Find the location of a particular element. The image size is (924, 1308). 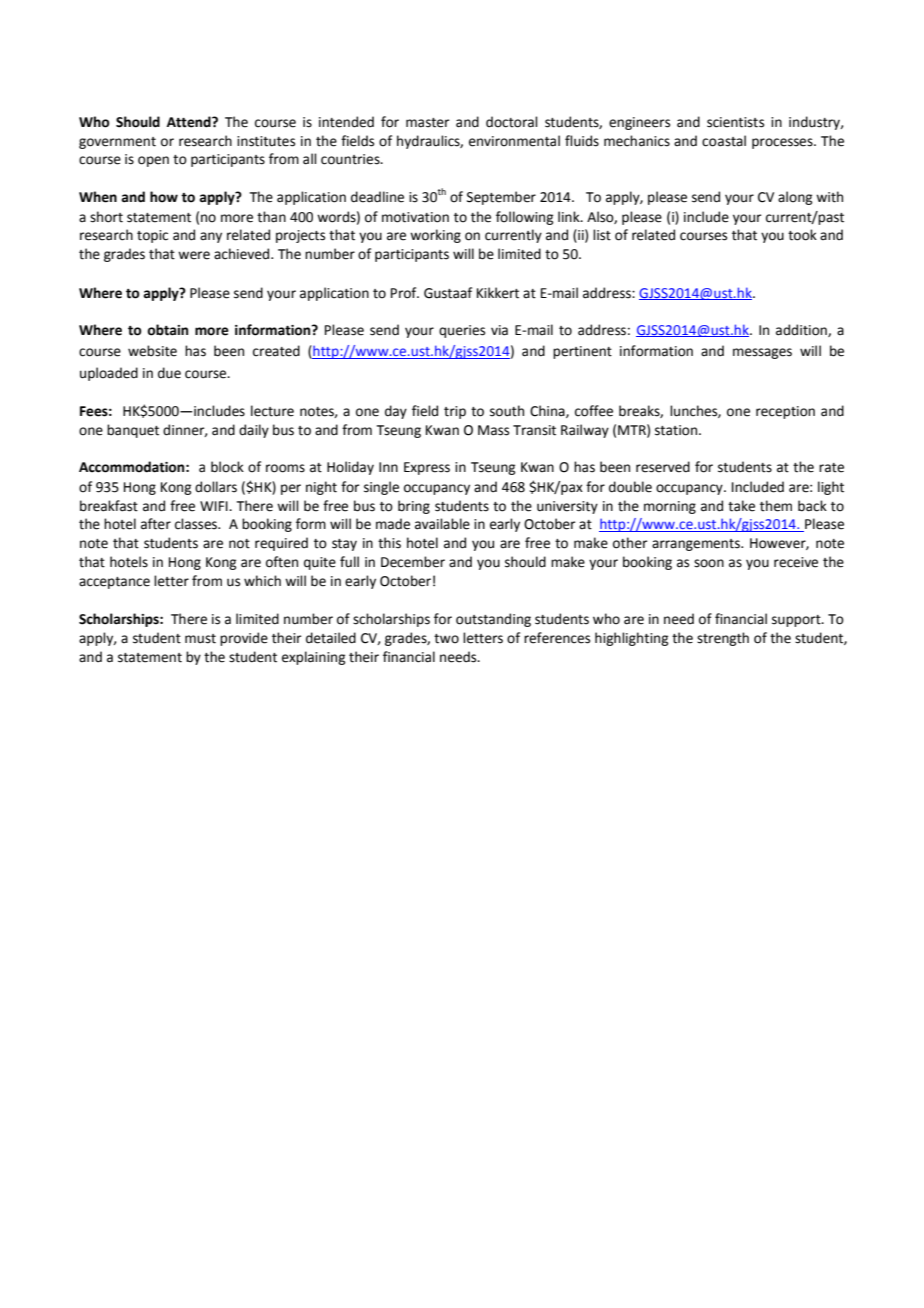

coastal is located at coordinates (724, 141).
